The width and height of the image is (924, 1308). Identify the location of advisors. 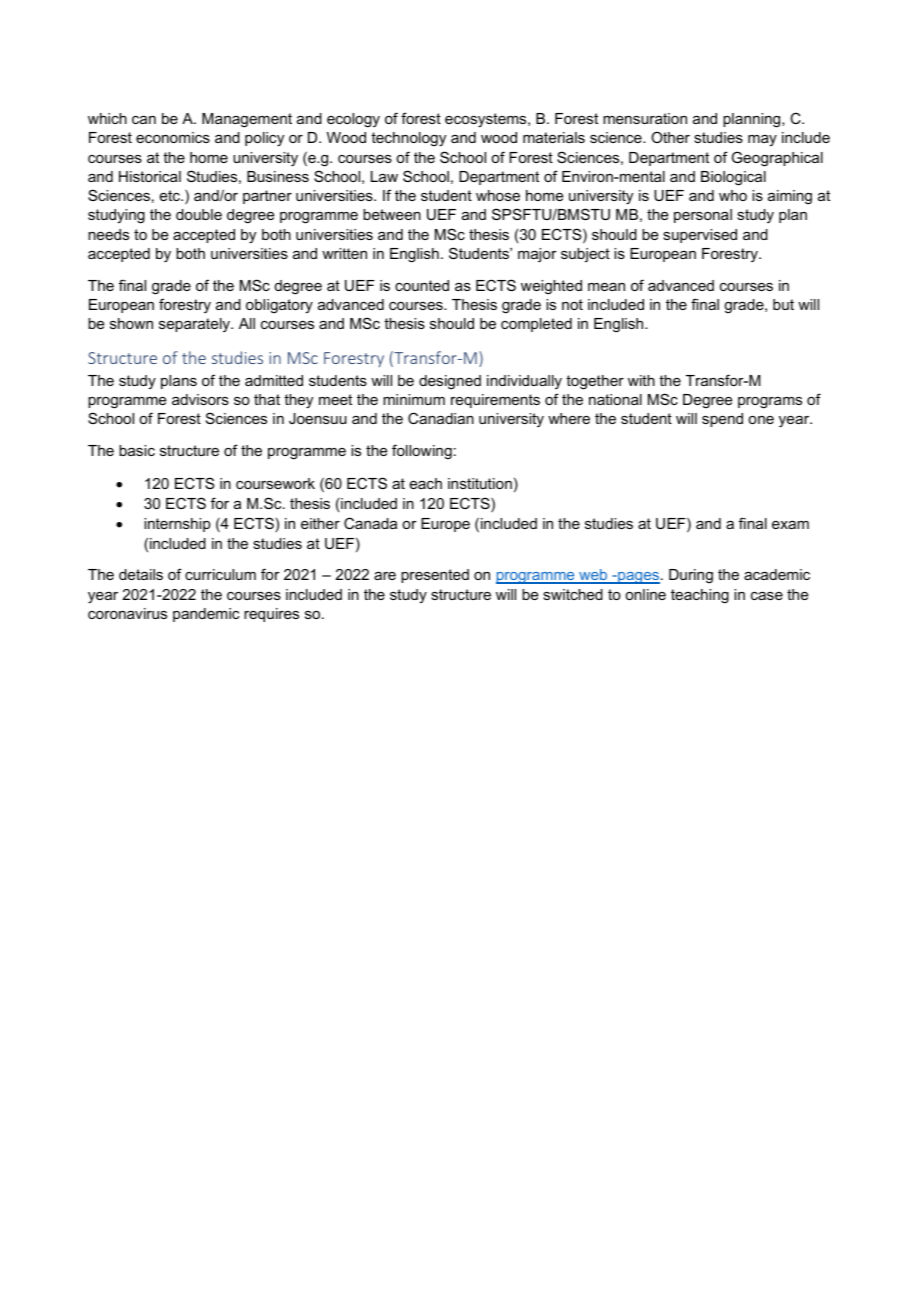
(200, 399).
